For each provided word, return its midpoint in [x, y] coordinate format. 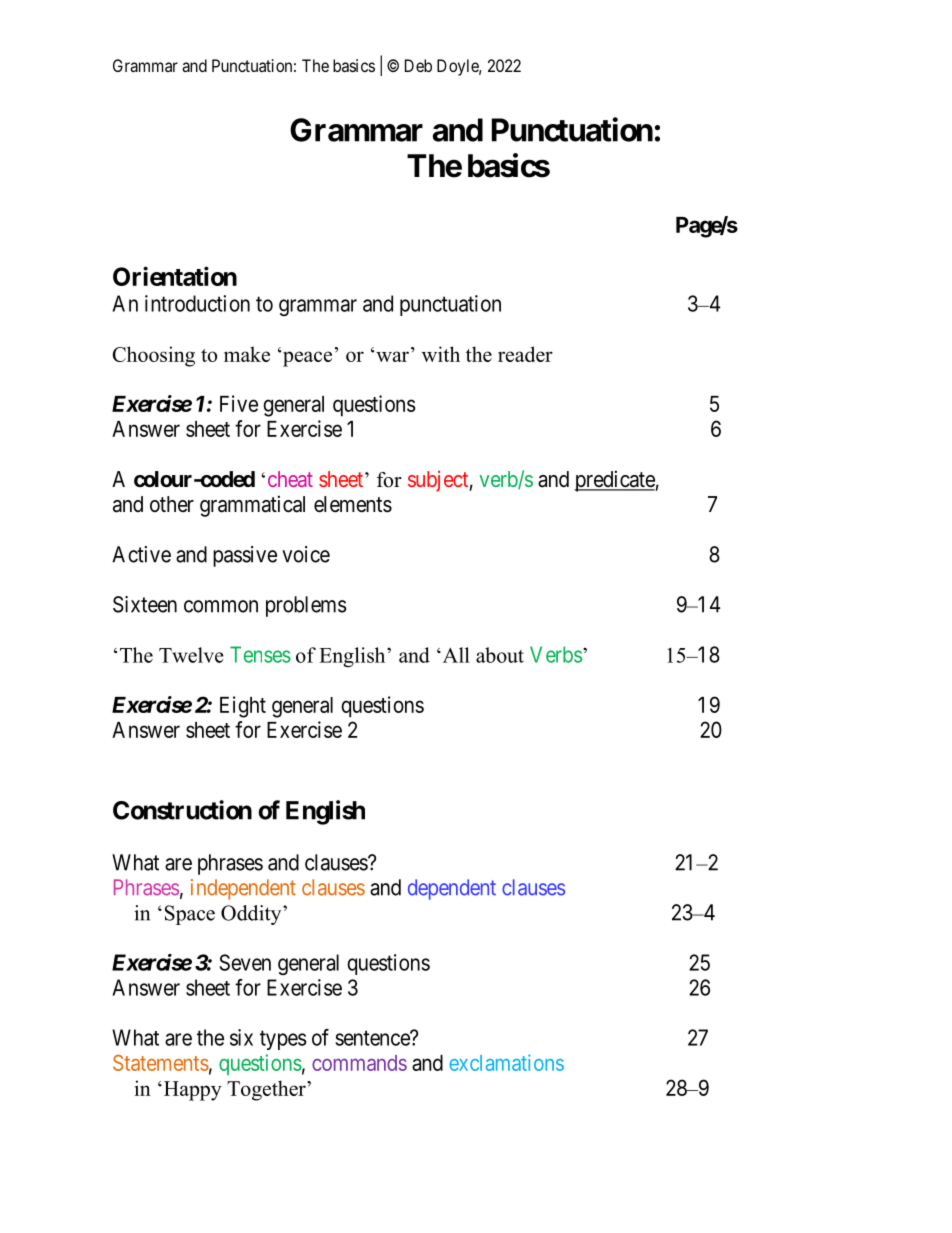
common [221, 606]
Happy [191, 1091]
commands [359, 1063]
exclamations [506, 1062]
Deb [418, 65]
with [441, 354]
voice [306, 554]
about [500, 655]
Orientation [175, 276]
